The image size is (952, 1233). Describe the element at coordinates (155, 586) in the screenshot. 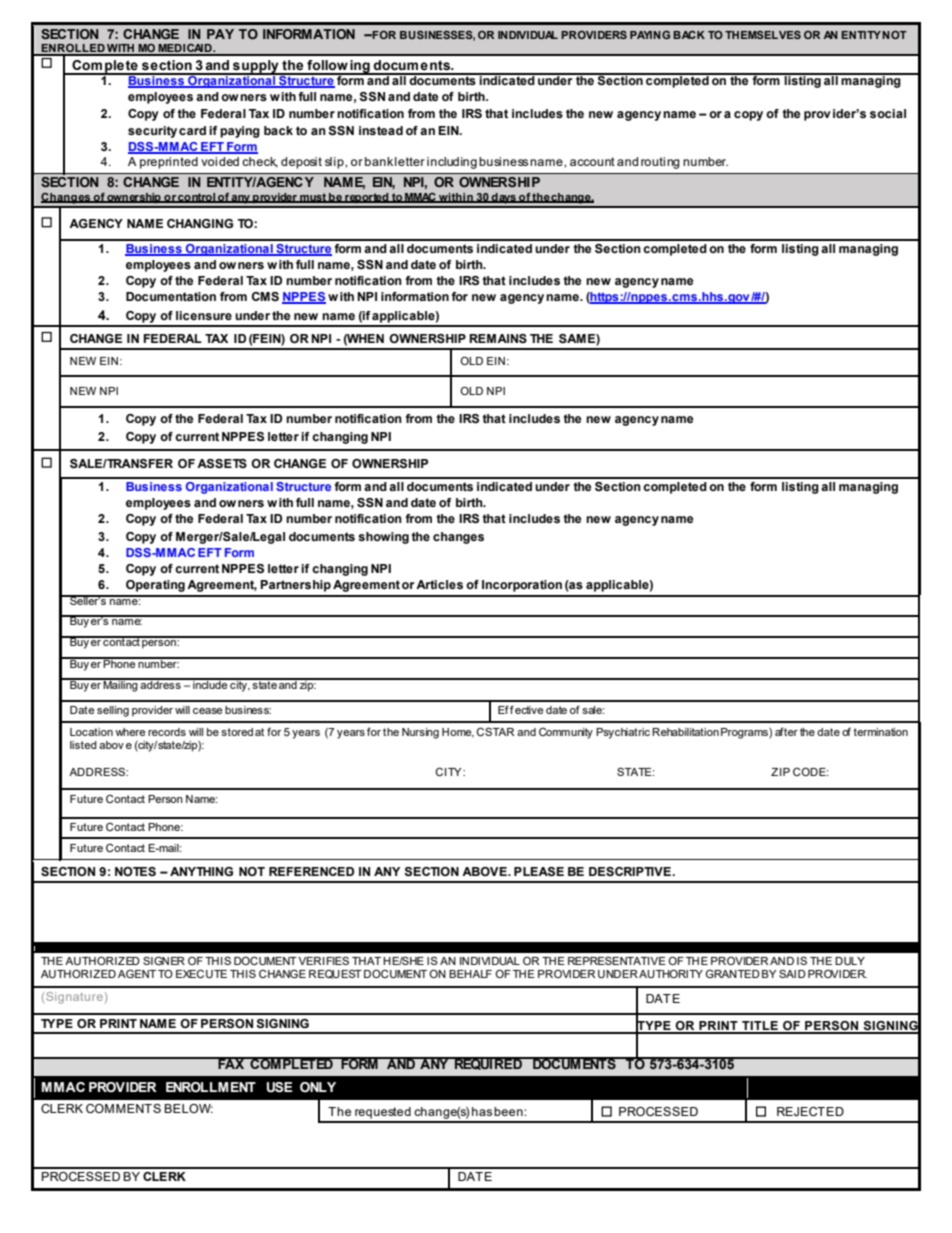

I see `Operating` at that location.
